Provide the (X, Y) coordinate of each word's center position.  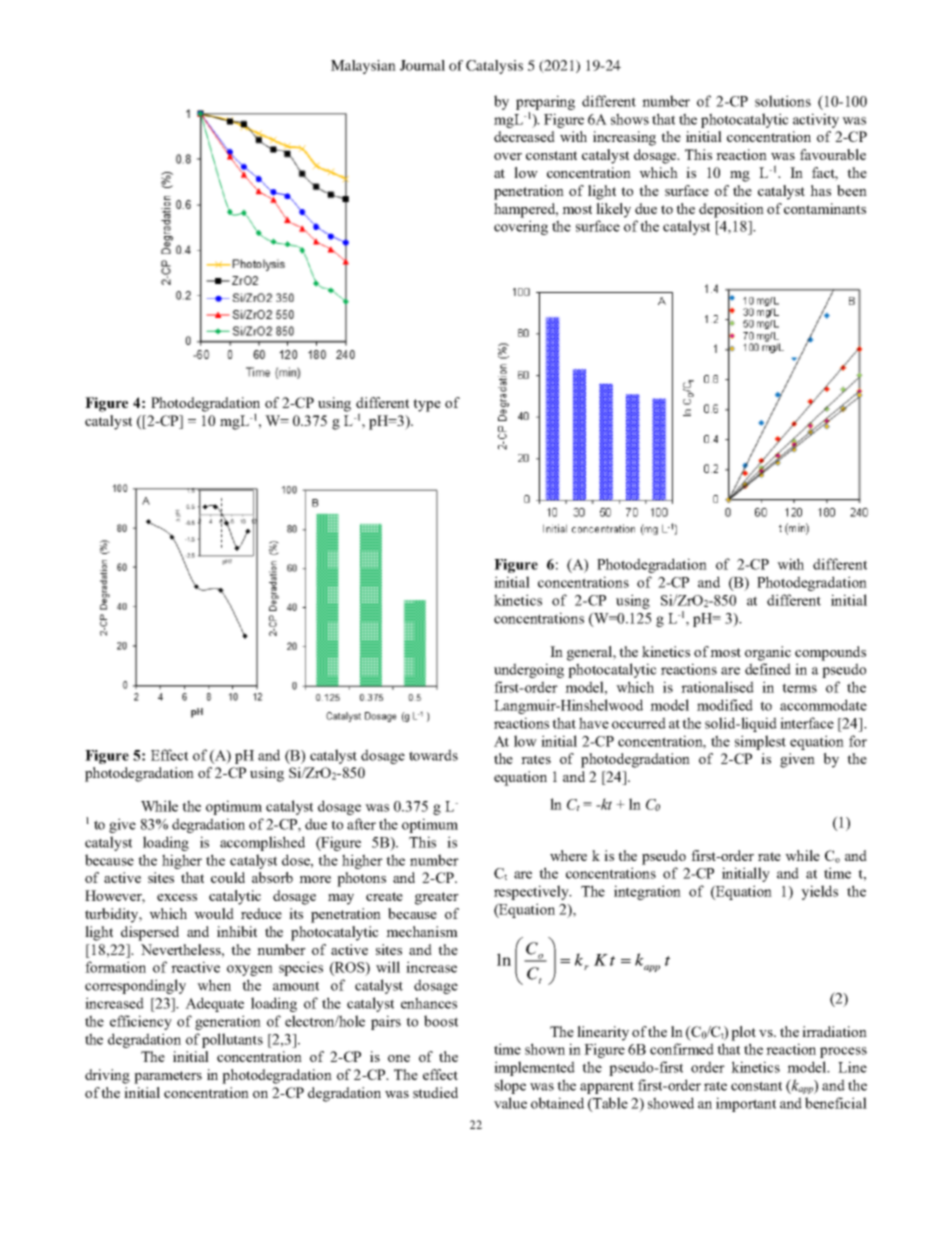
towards (433, 755)
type (427, 405)
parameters (168, 1077)
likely (613, 210)
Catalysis (494, 67)
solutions (783, 101)
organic (768, 653)
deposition (731, 210)
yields (819, 892)
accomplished (262, 843)
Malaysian (363, 67)
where (568, 855)
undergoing (529, 670)
